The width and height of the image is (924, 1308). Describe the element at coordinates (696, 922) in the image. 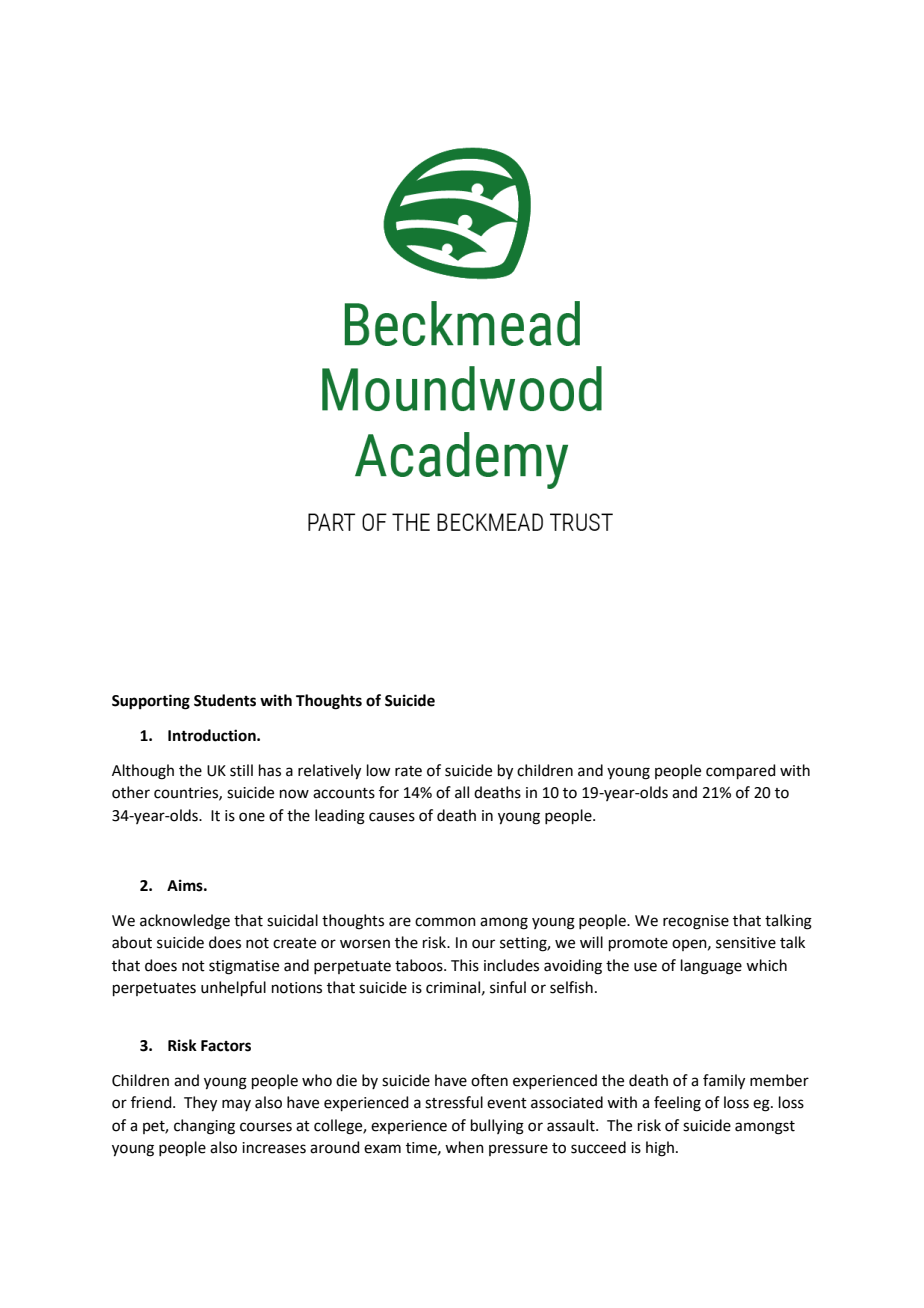

I see `recognise` at that location.
